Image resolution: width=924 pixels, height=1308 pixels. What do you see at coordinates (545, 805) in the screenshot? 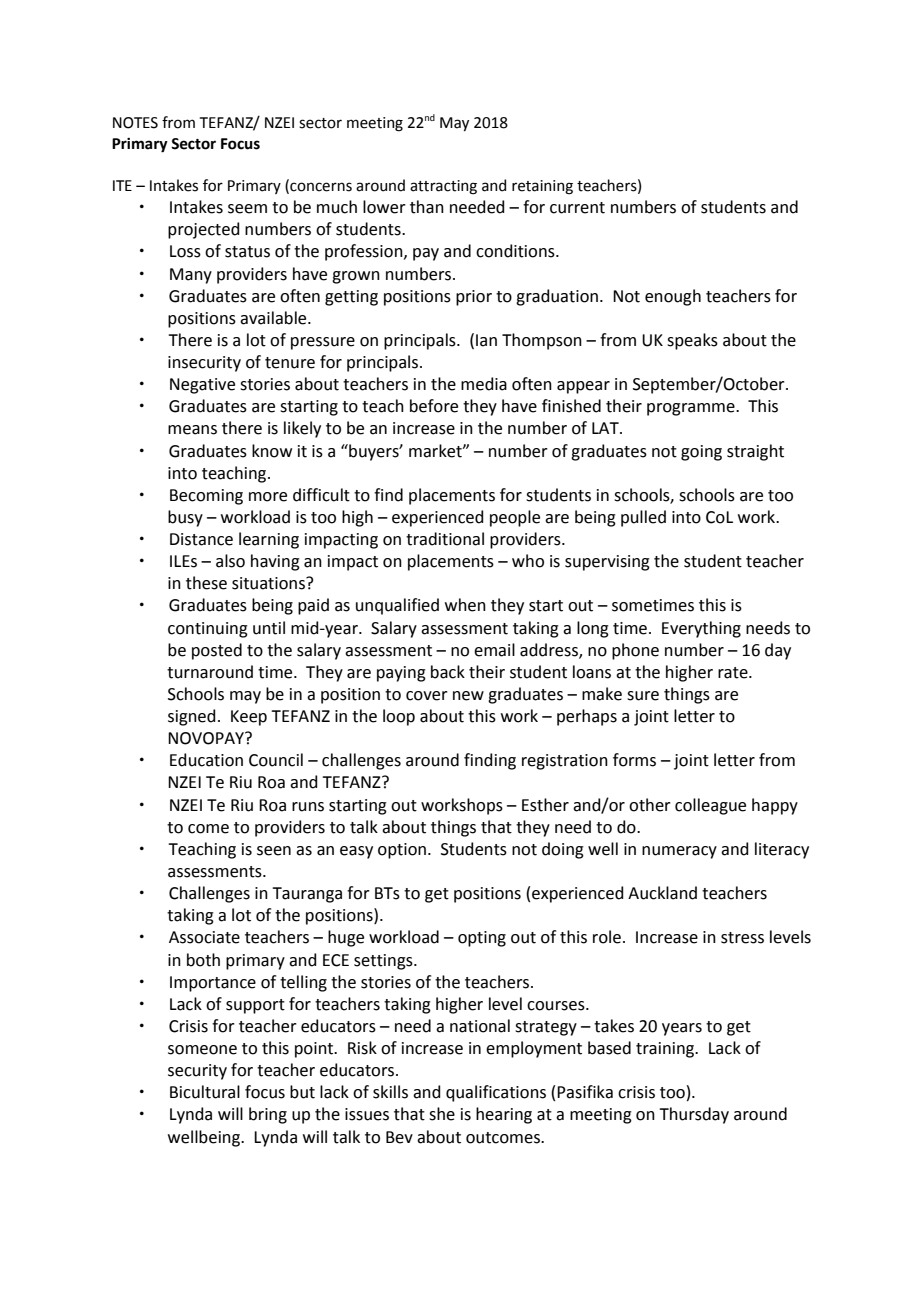
I see `Esther` at bounding box center [545, 805].
